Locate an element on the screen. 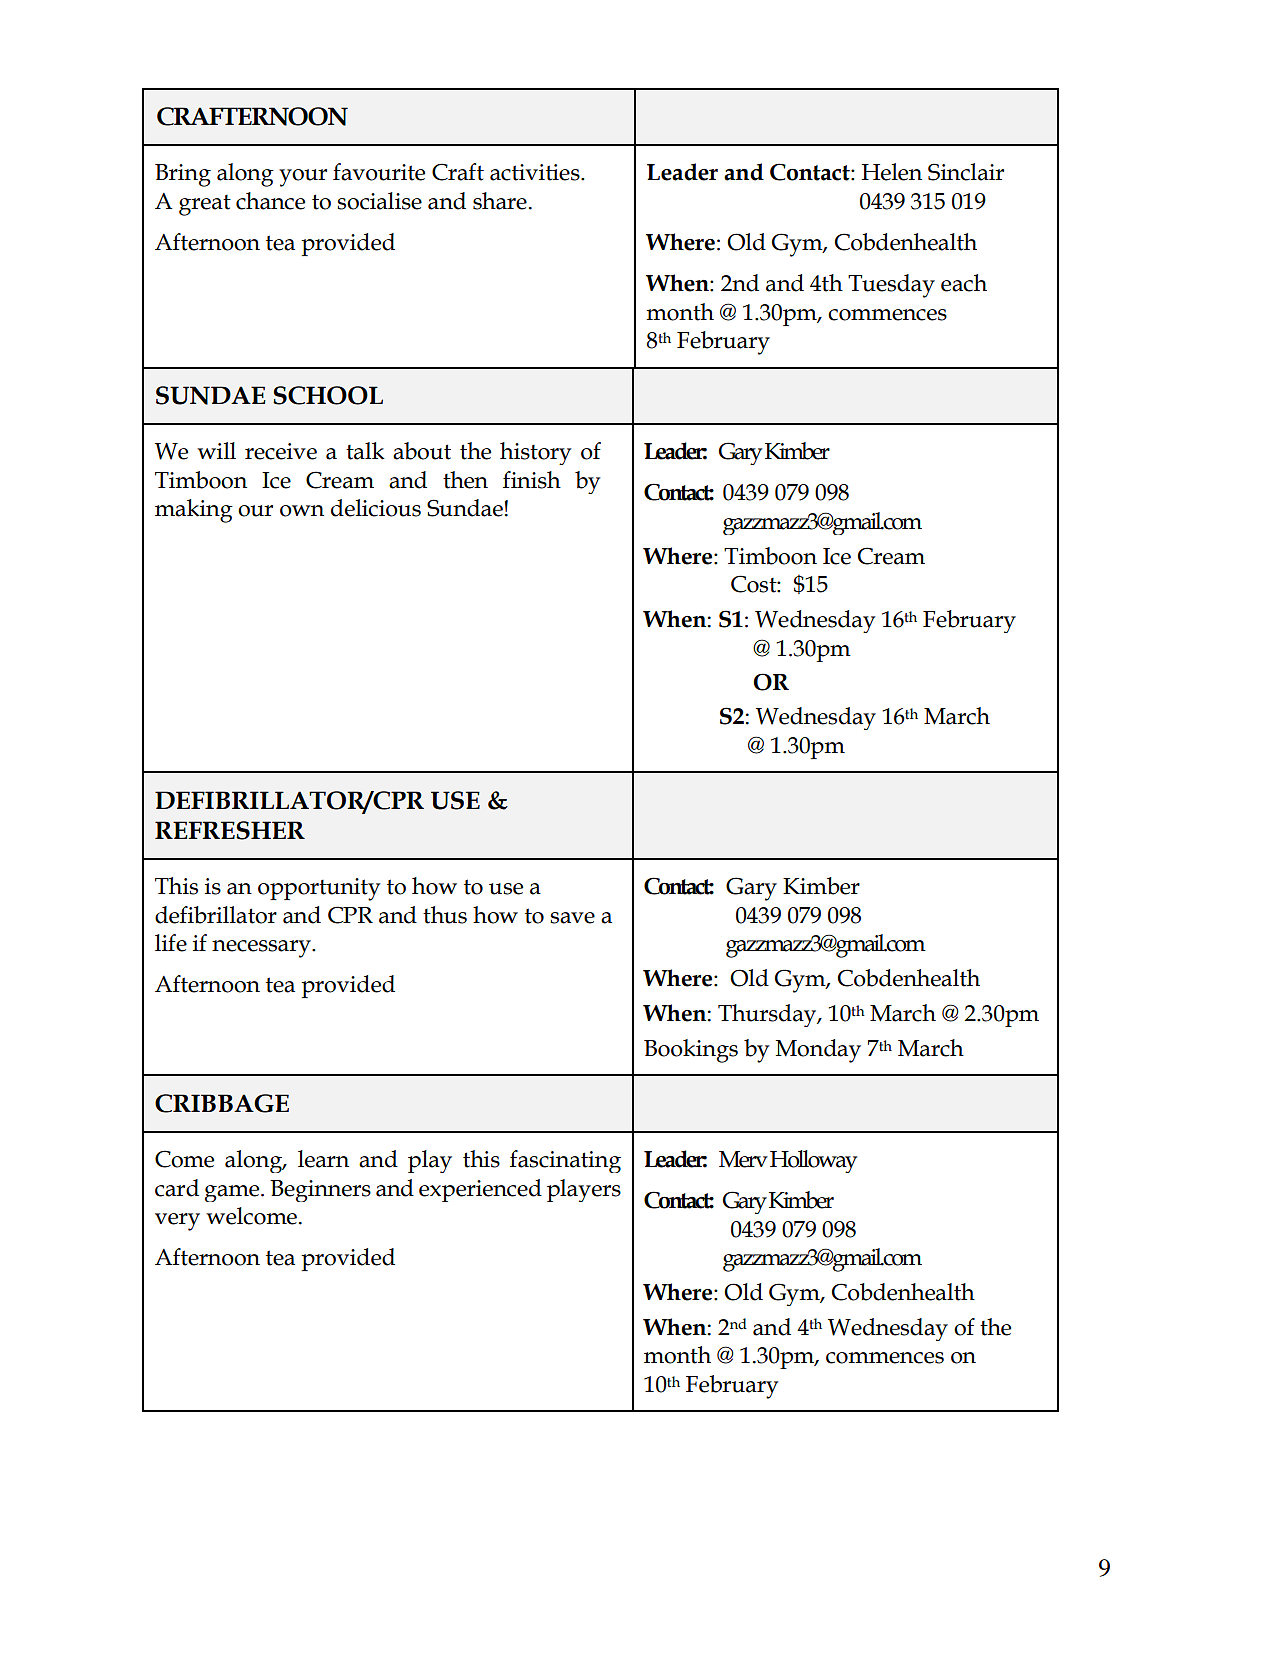 This screenshot has width=1279, height=1655. finish is located at coordinates (532, 480).
